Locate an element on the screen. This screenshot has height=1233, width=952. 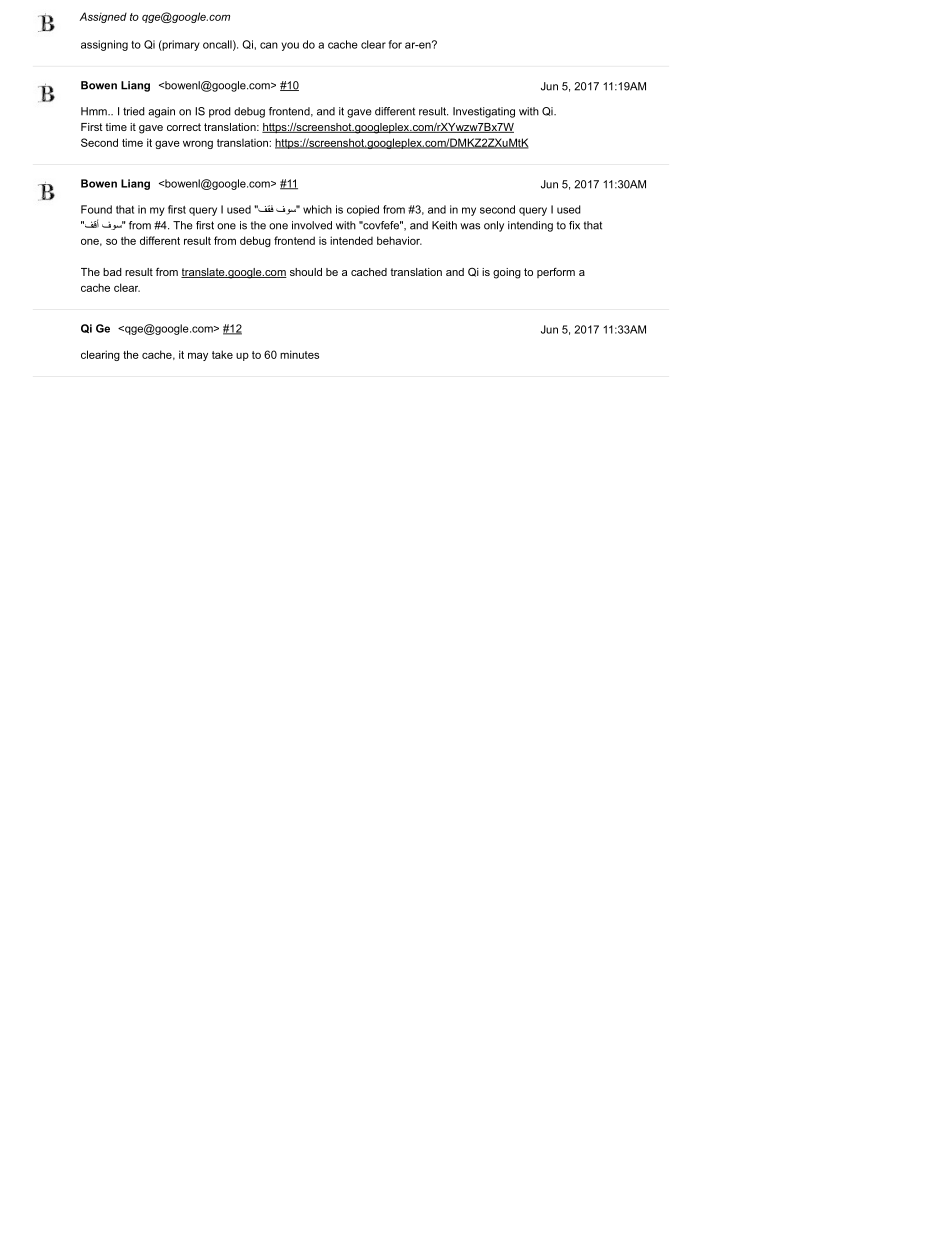
Assigned is located at coordinates (103, 17).
